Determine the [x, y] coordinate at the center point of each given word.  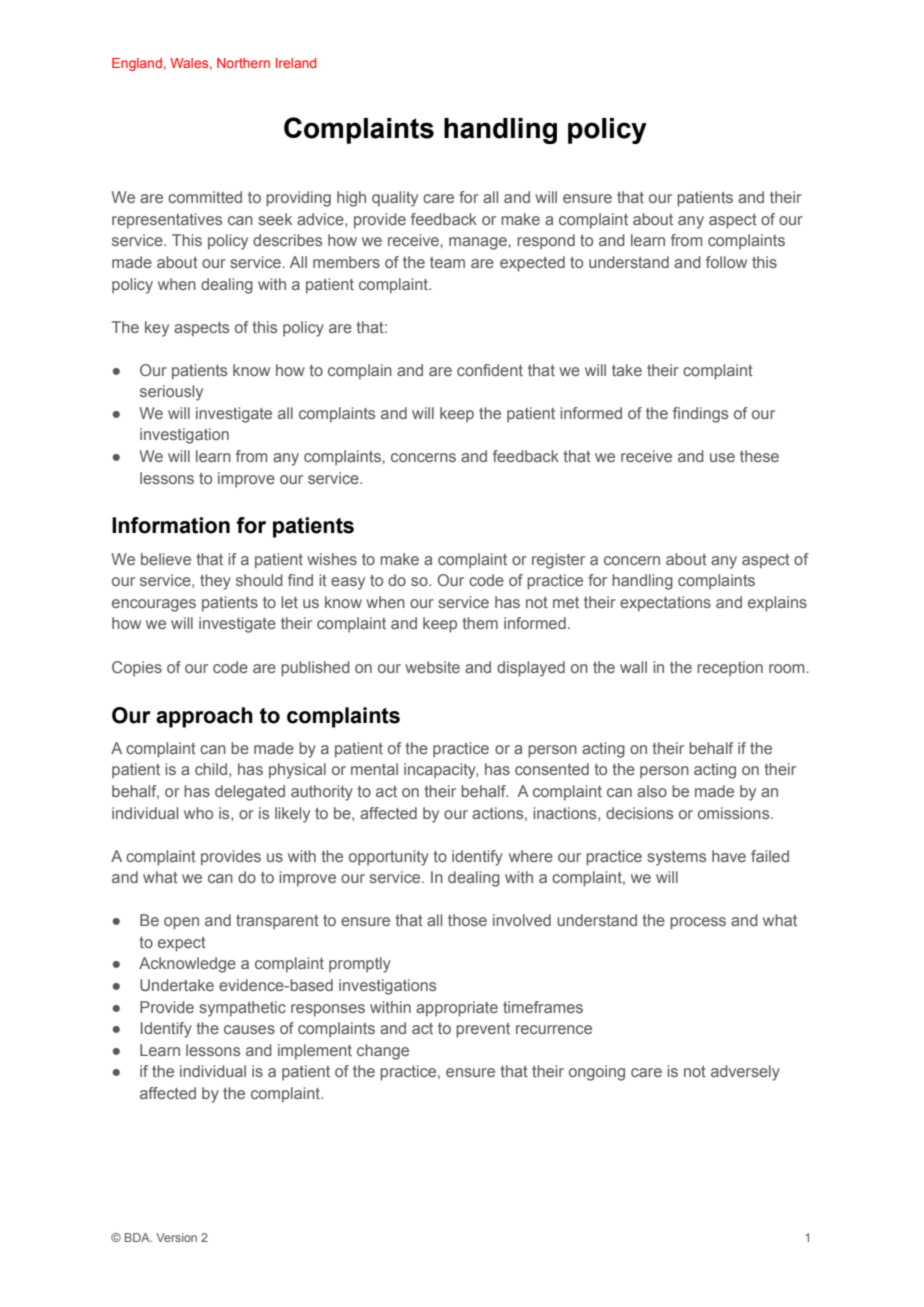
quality [395, 199]
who [198, 813]
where [531, 856]
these [759, 456]
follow [726, 262]
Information [171, 525]
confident [490, 370]
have [729, 856]
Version [176, 1237]
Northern [243, 63]
